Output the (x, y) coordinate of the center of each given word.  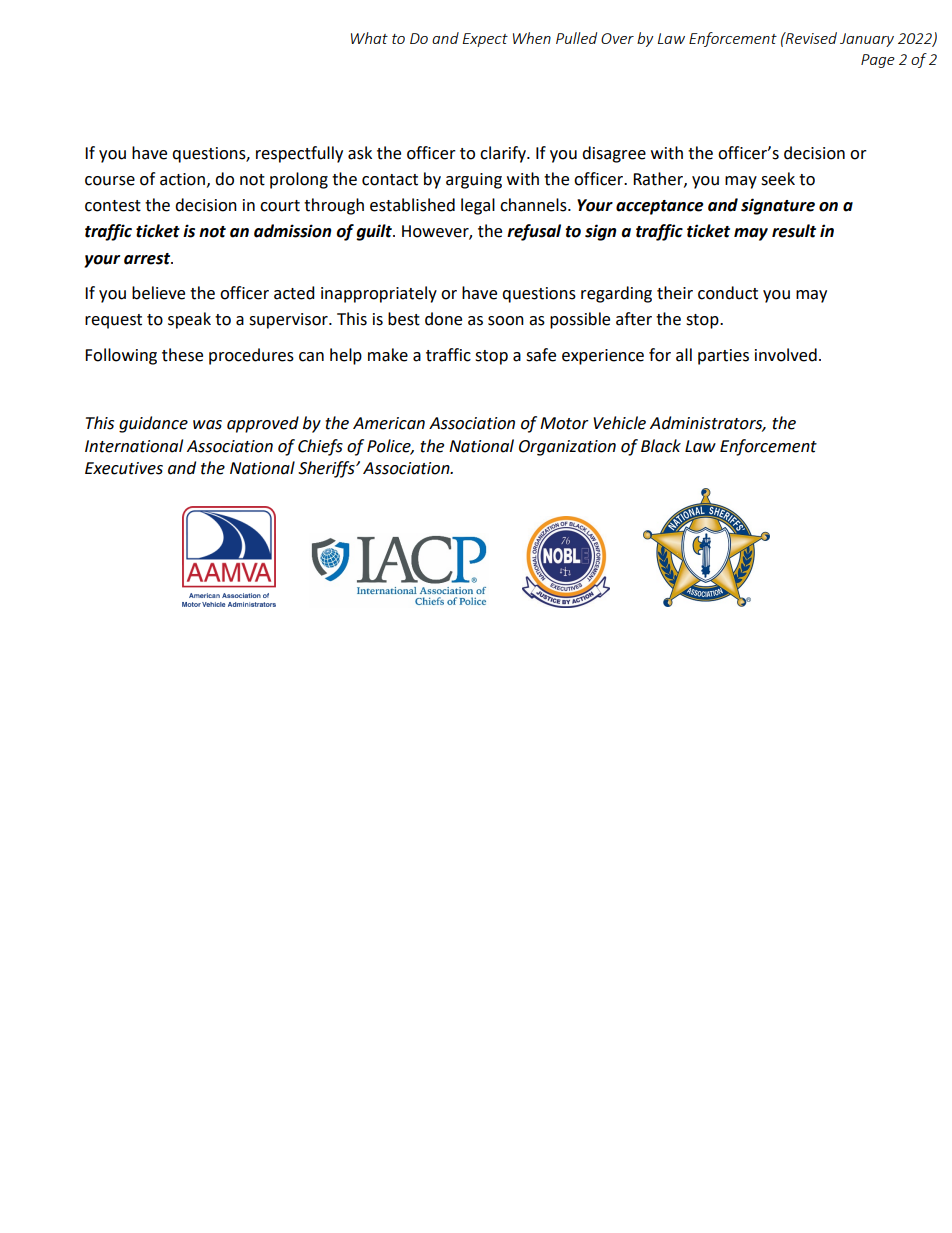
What (369, 38)
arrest (148, 259)
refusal (534, 232)
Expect (485, 40)
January (867, 40)
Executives (124, 468)
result (794, 231)
